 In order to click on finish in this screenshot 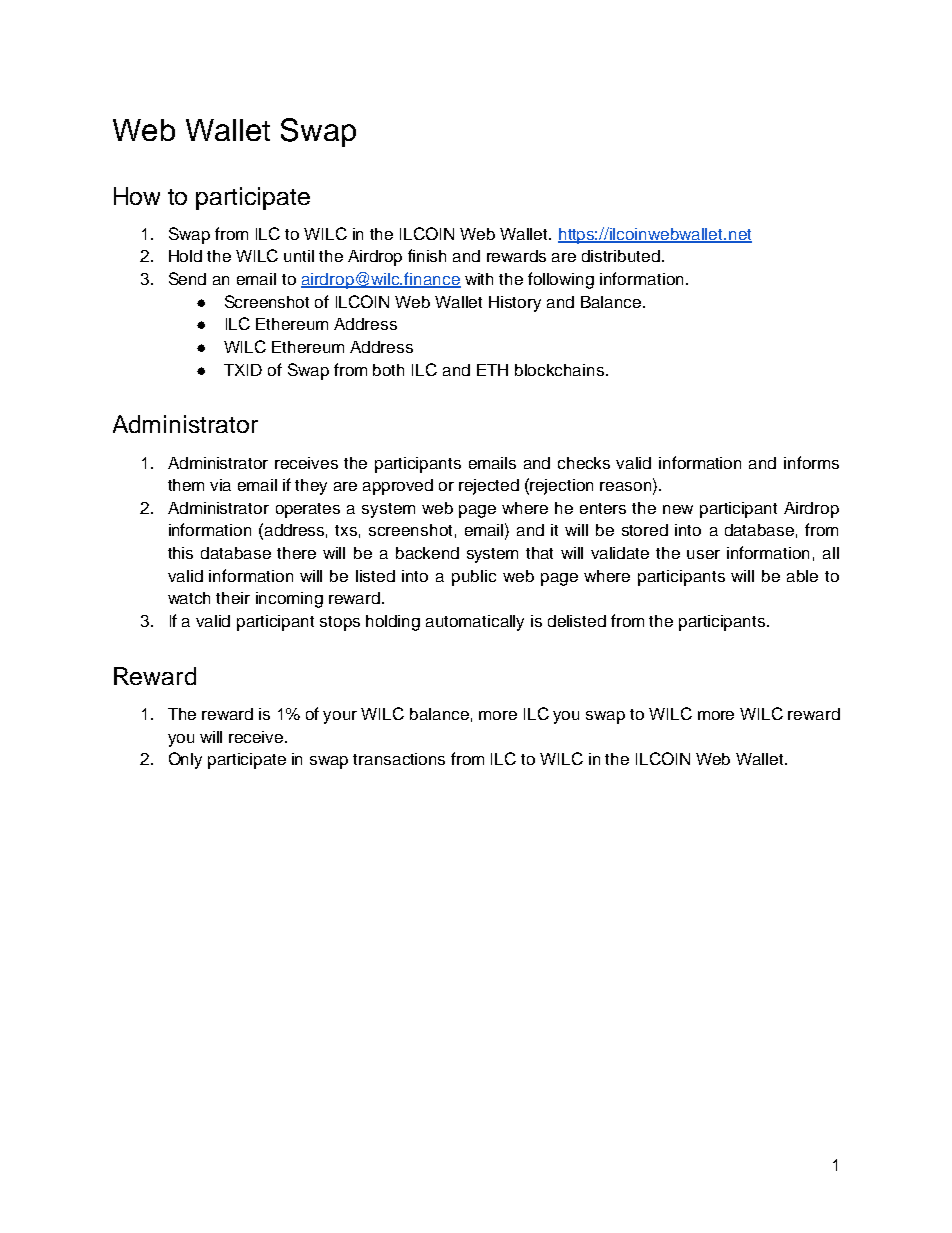, I will do `click(427, 255)`.
